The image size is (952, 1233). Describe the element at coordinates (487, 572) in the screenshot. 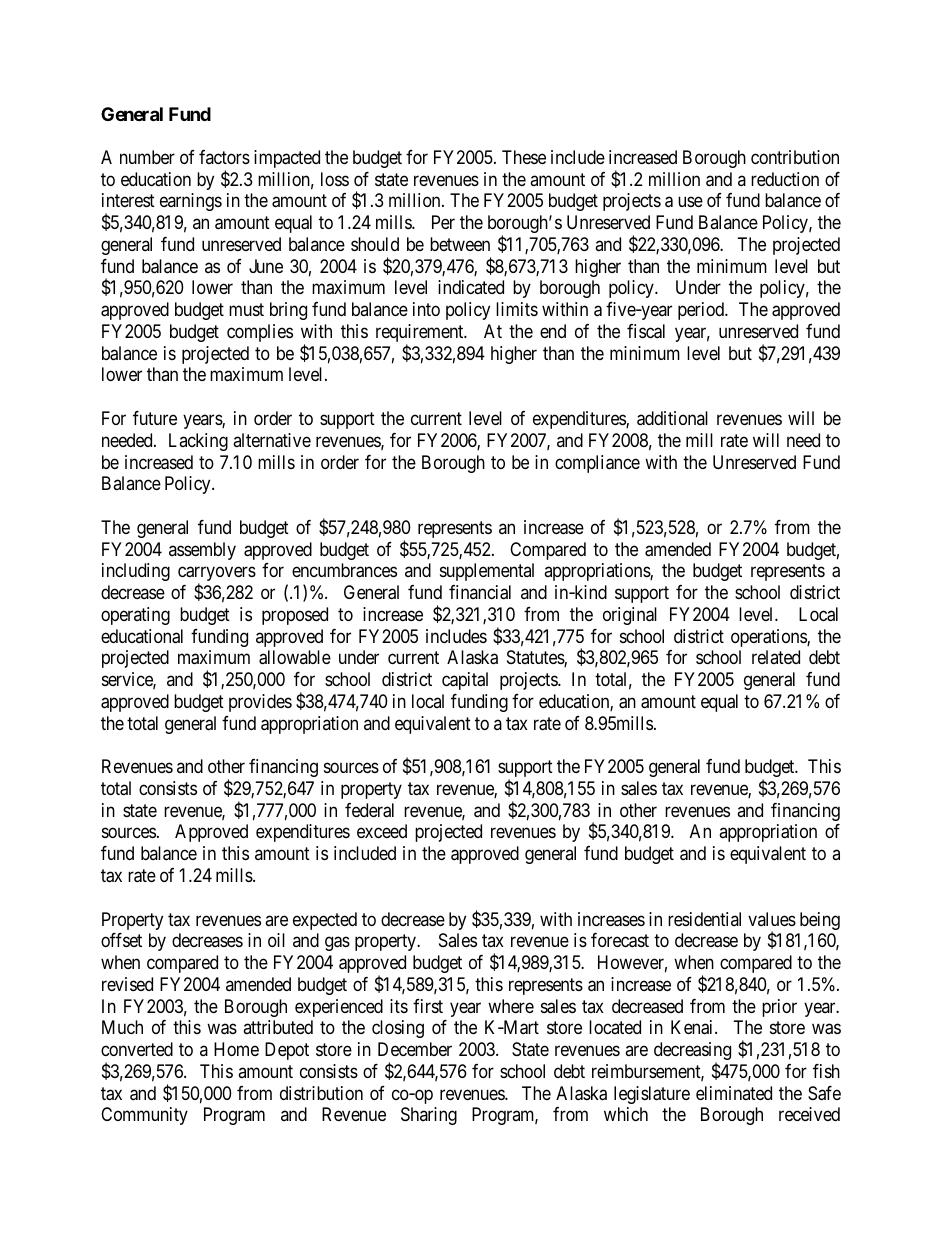

I see `supplemental` at that location.
